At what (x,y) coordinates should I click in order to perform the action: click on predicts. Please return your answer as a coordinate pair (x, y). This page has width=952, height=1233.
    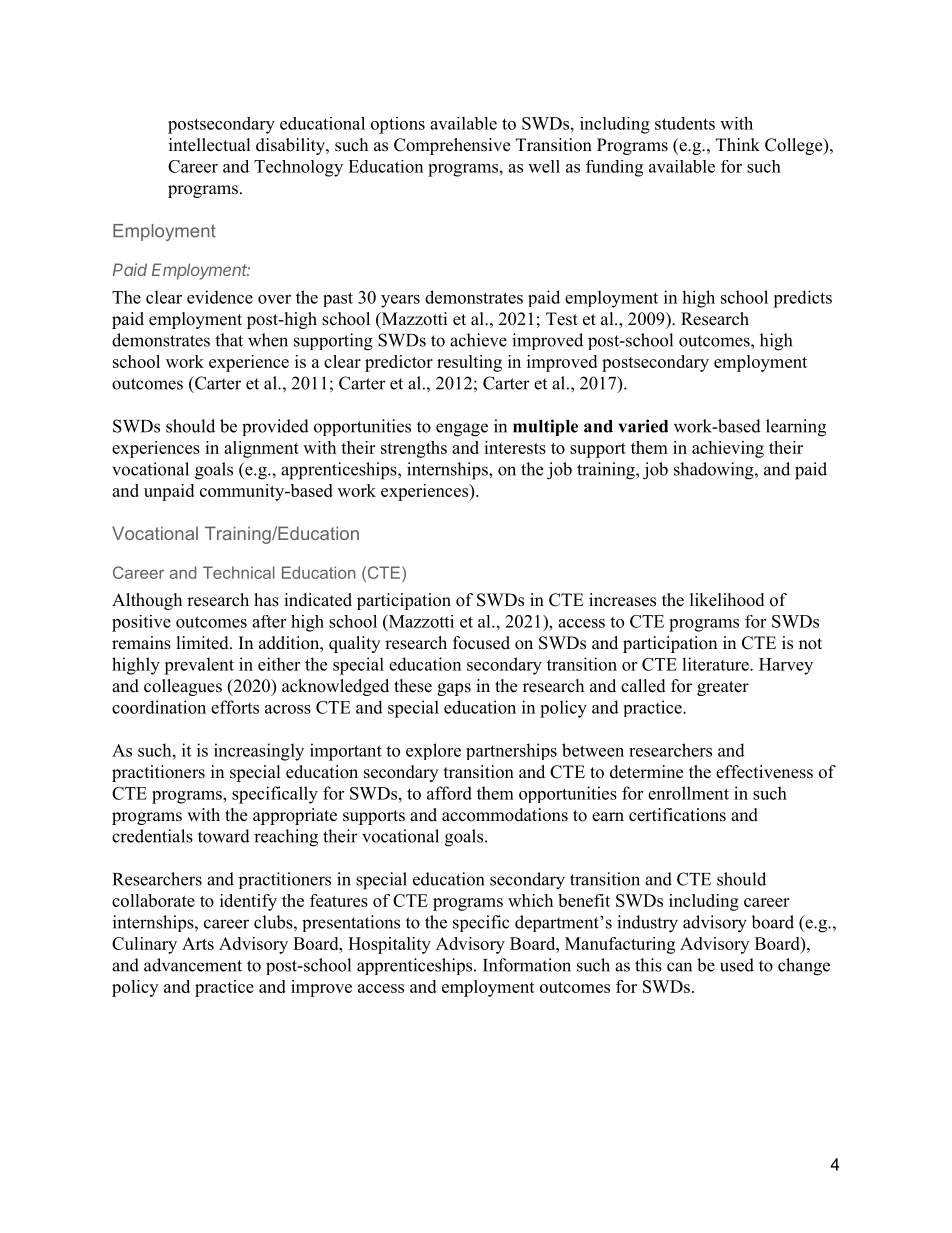
    Looking at the image, I should click on (802, 299).
